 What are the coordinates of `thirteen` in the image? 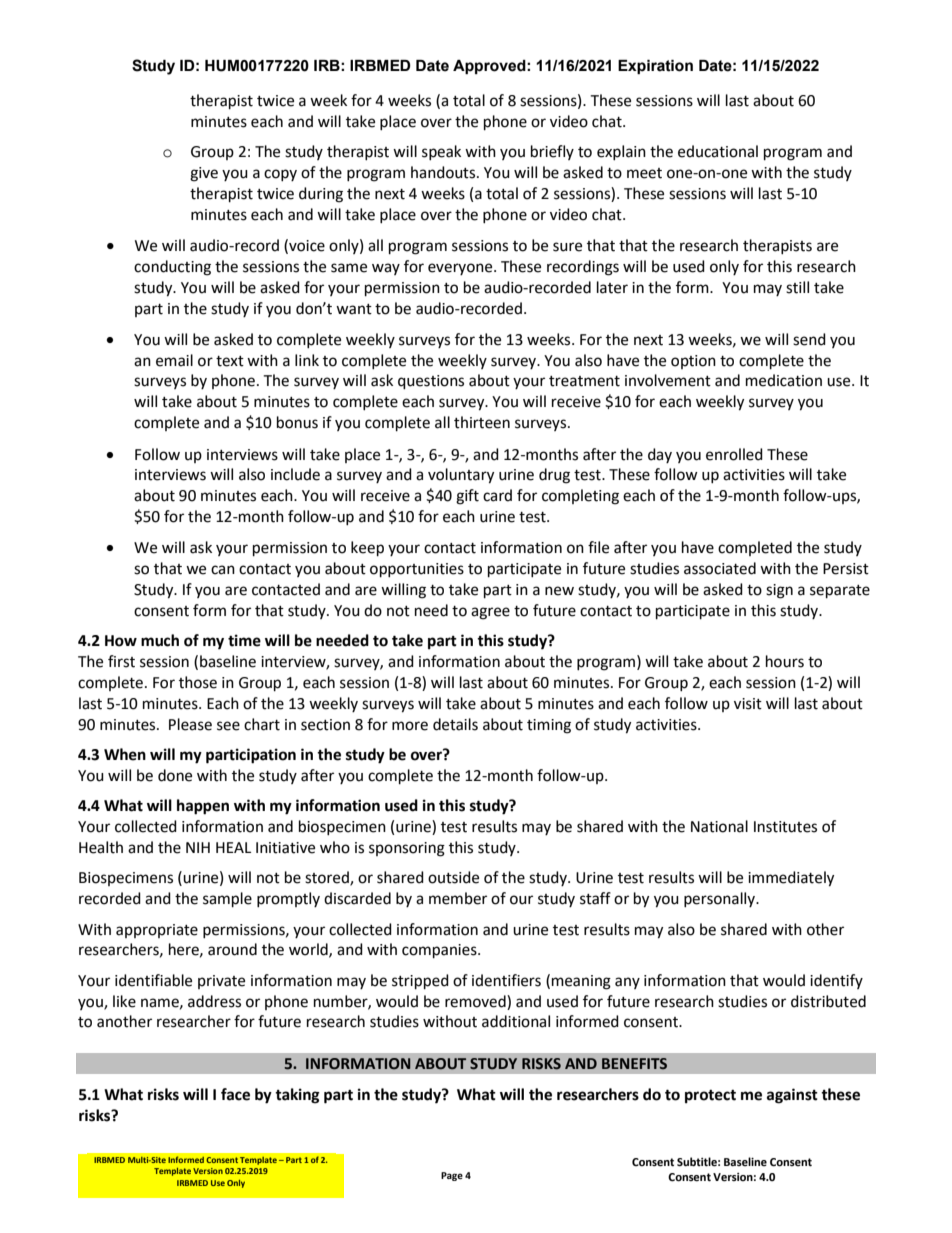 It's located at (482, 422).
